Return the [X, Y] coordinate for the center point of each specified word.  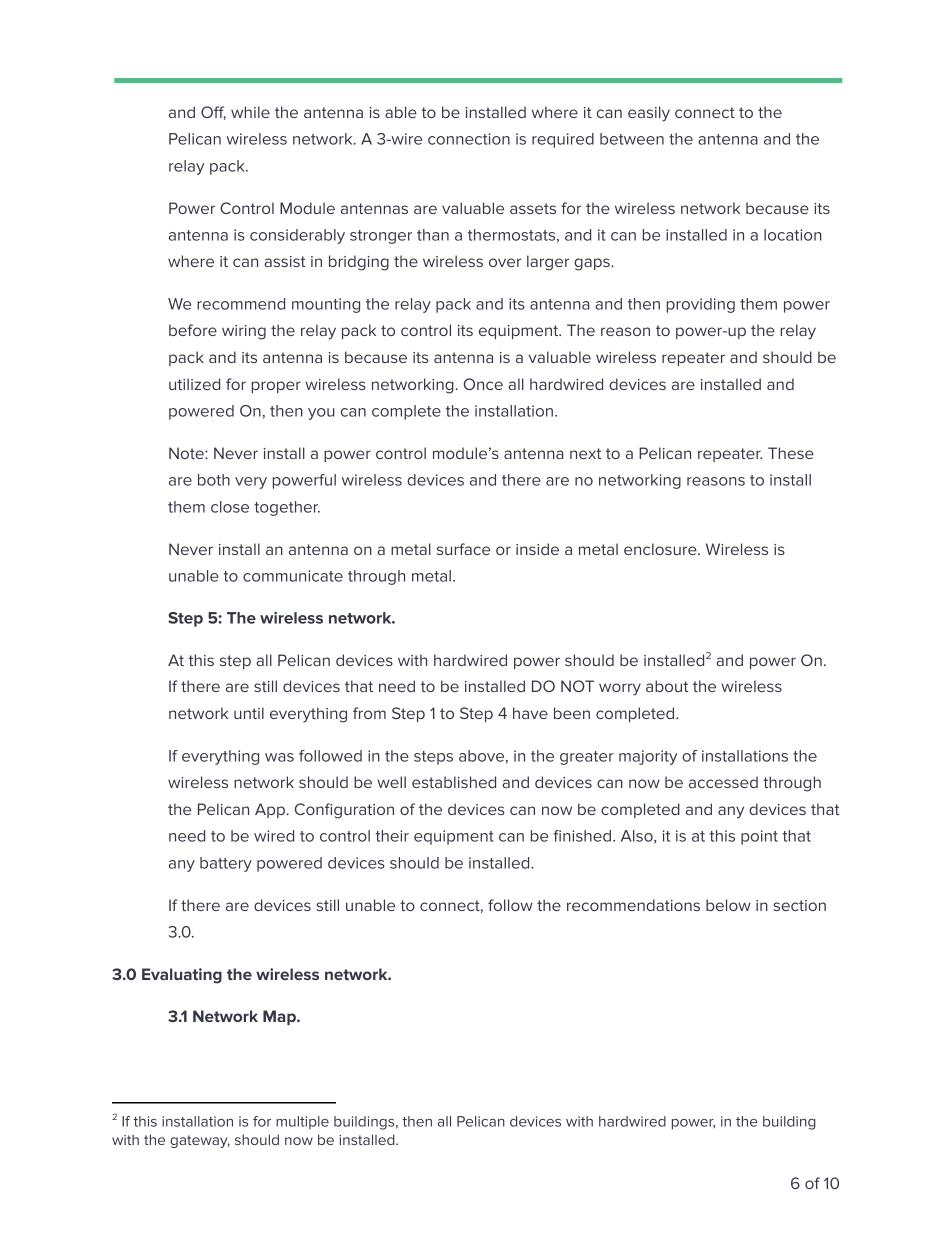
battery [226, 864]
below [728, 905]
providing [701, 305]
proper [276, 387]
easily [649, 114]
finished [582, 836]
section [799, 905]
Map [280, 1017]
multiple [302, 1123]
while [250, 112]
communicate [293, 576]
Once [483, 384]
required [563, 140]
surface [463, 549]
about [667, 686]
